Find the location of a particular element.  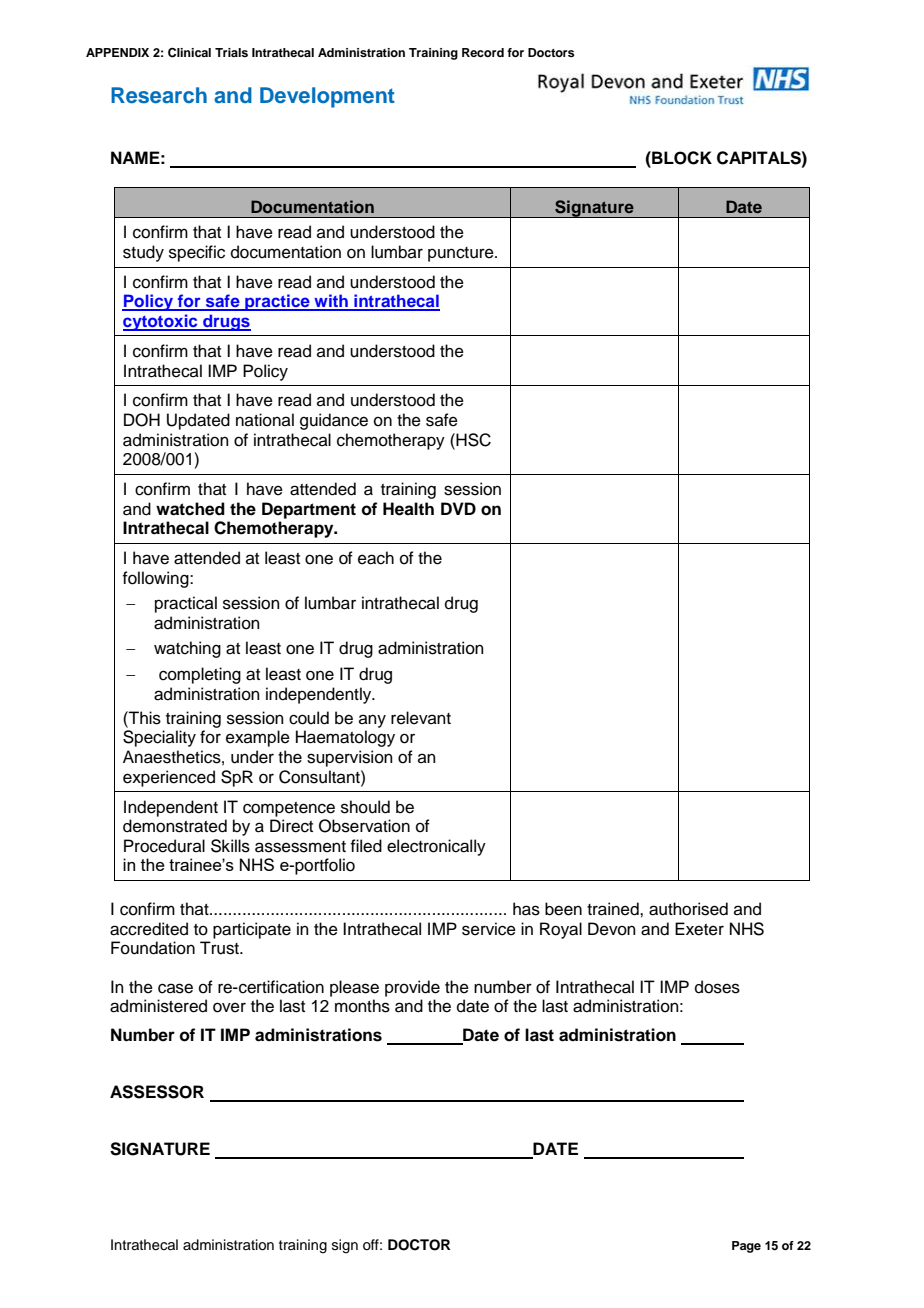

puncture is located at coordinates (462, 254).
